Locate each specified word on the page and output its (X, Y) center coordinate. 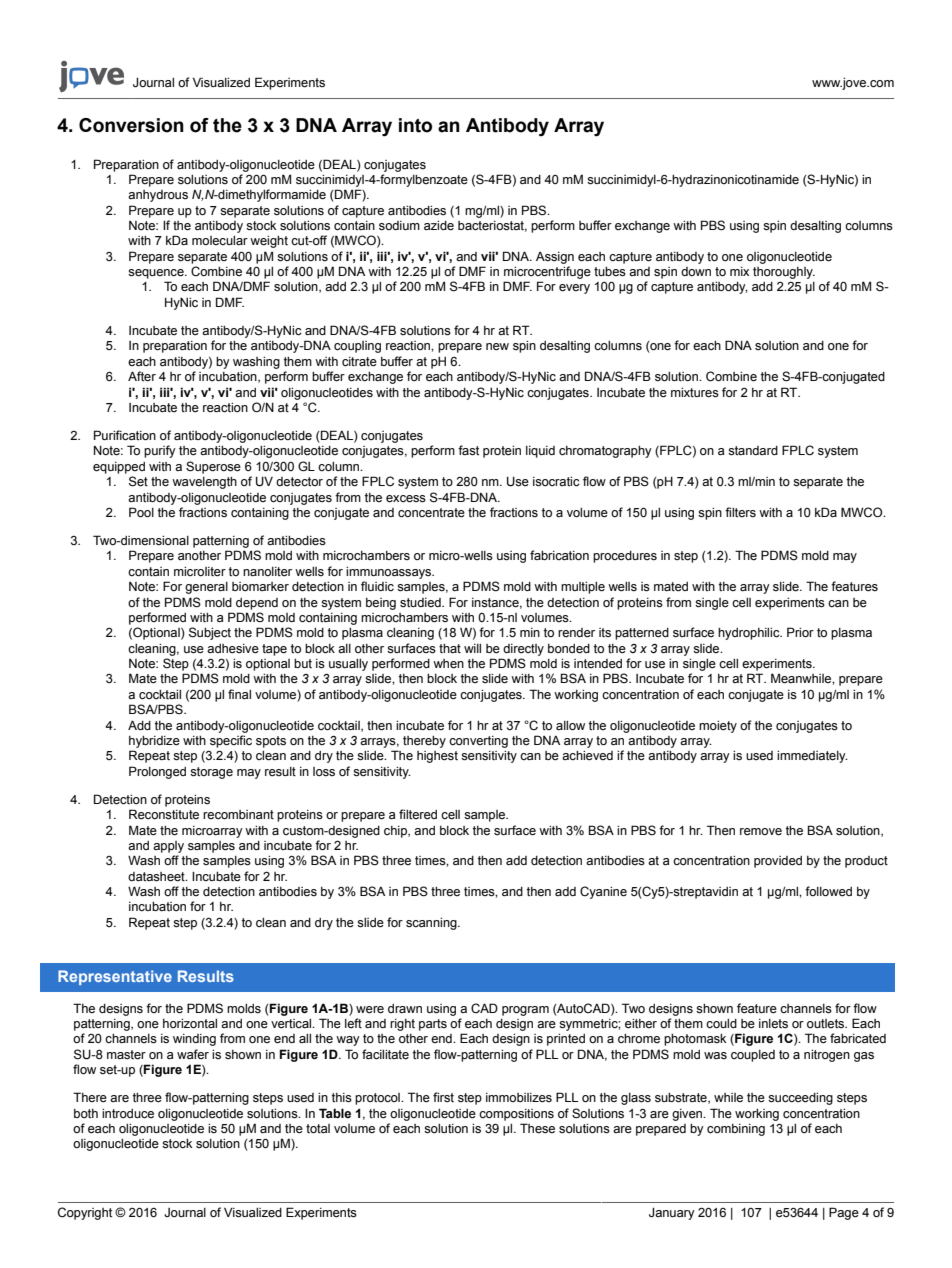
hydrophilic (750, 634)
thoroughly (784, 273)
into (415, 125)
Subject (210, 633)
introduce (128, 1114)
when (448, 664)
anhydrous (158, 196)
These (537, 1128)
